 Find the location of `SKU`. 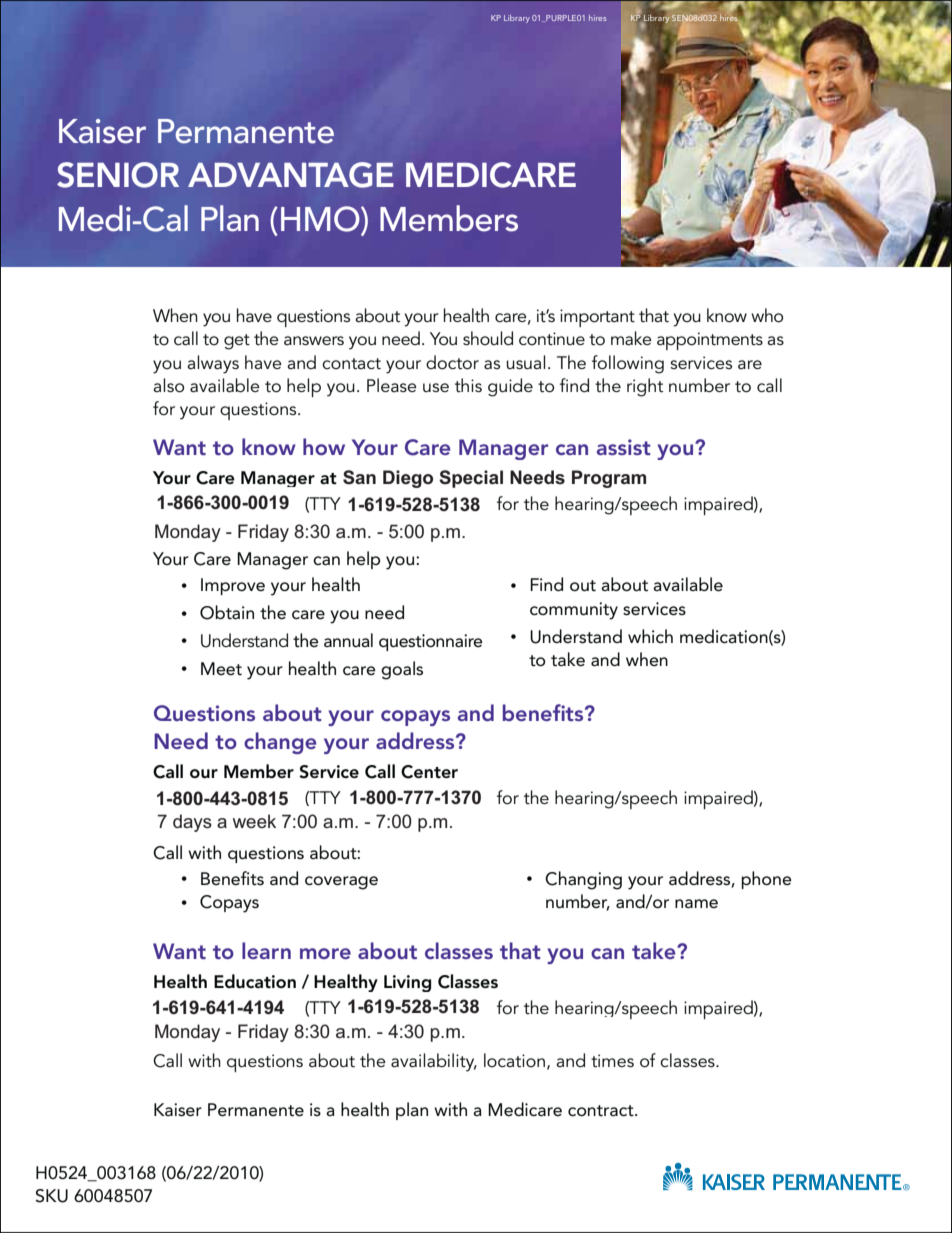

SKU is located at coordinates (52, 1196).
